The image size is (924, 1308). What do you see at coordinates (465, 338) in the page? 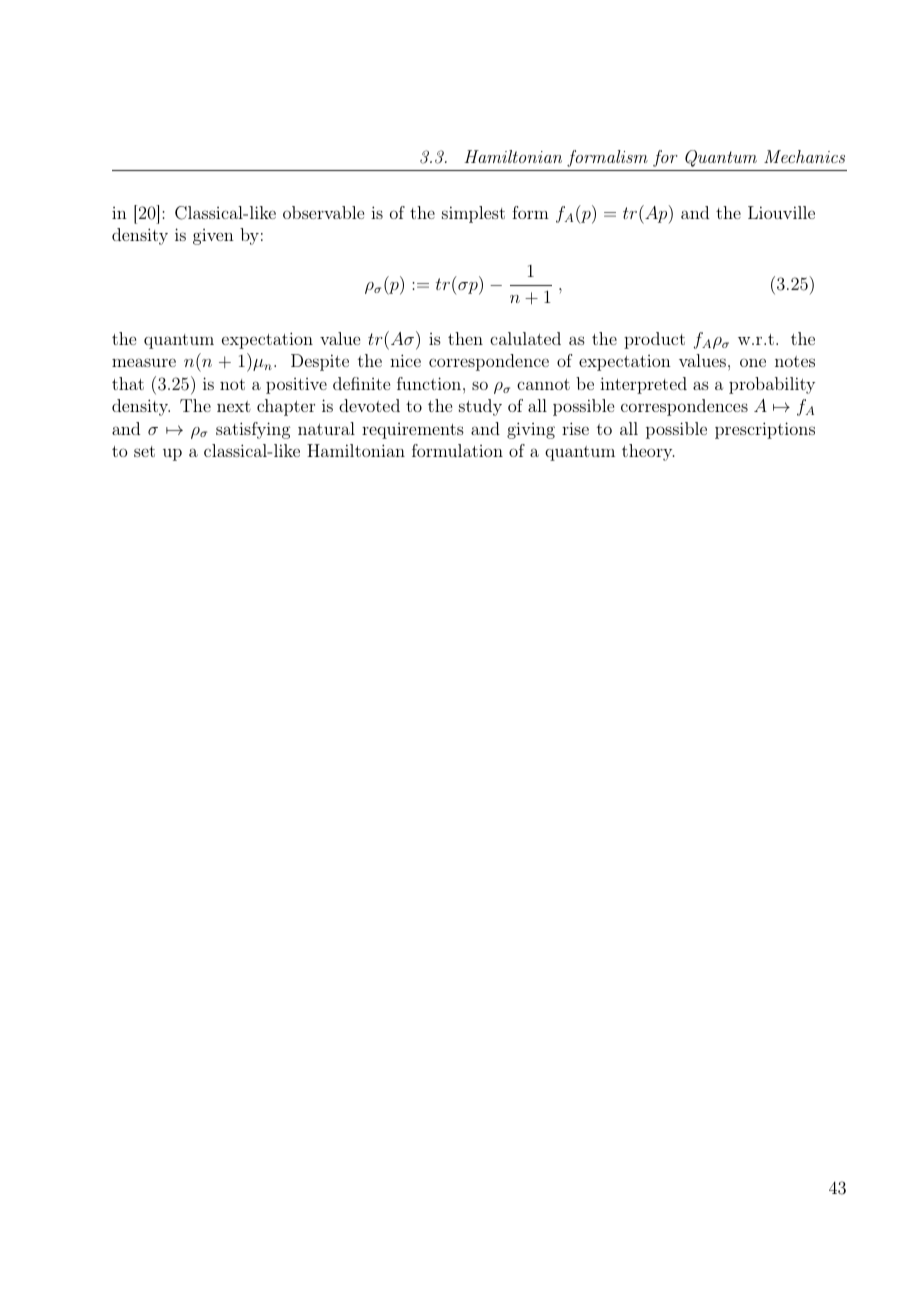
I see `then` at bounding box center [465, 338].
